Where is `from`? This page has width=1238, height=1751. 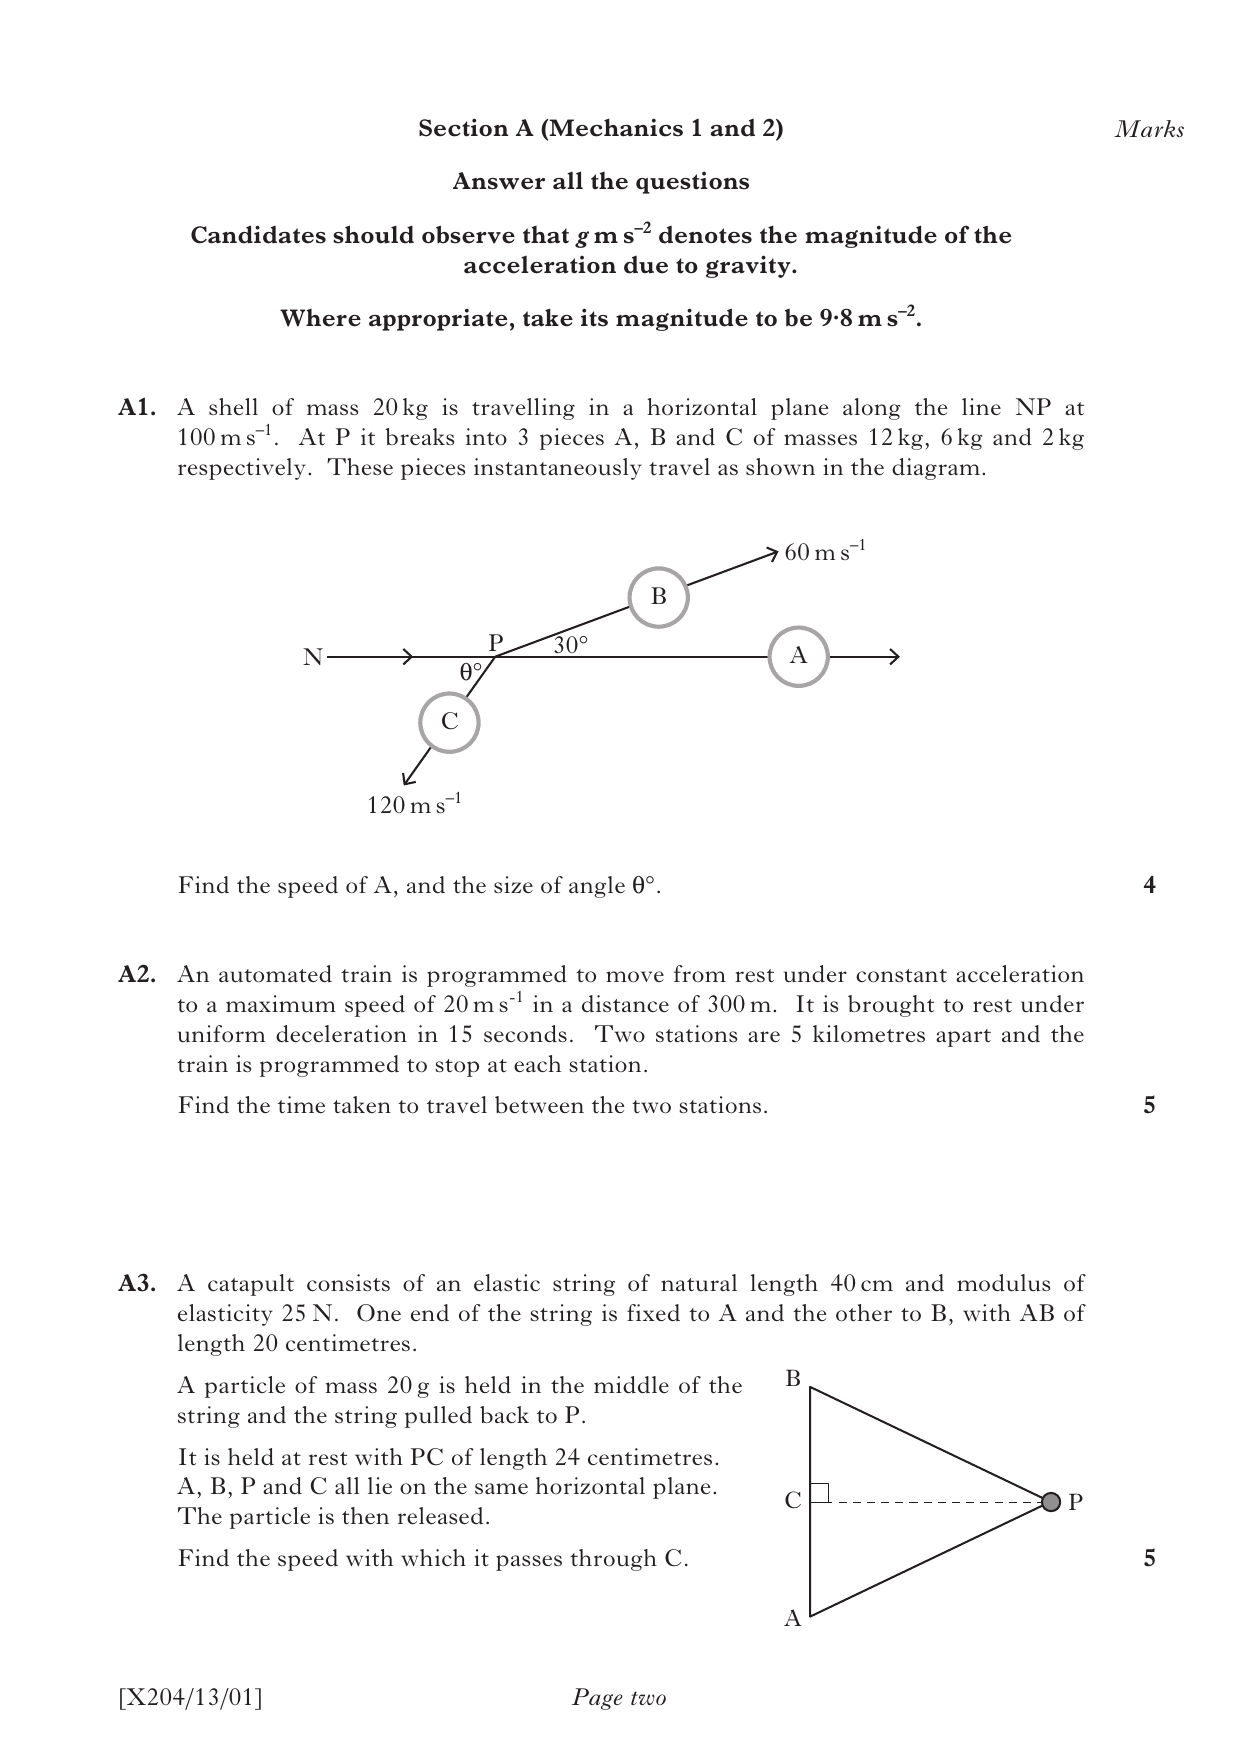 from is located at coordinates (700, 973).
